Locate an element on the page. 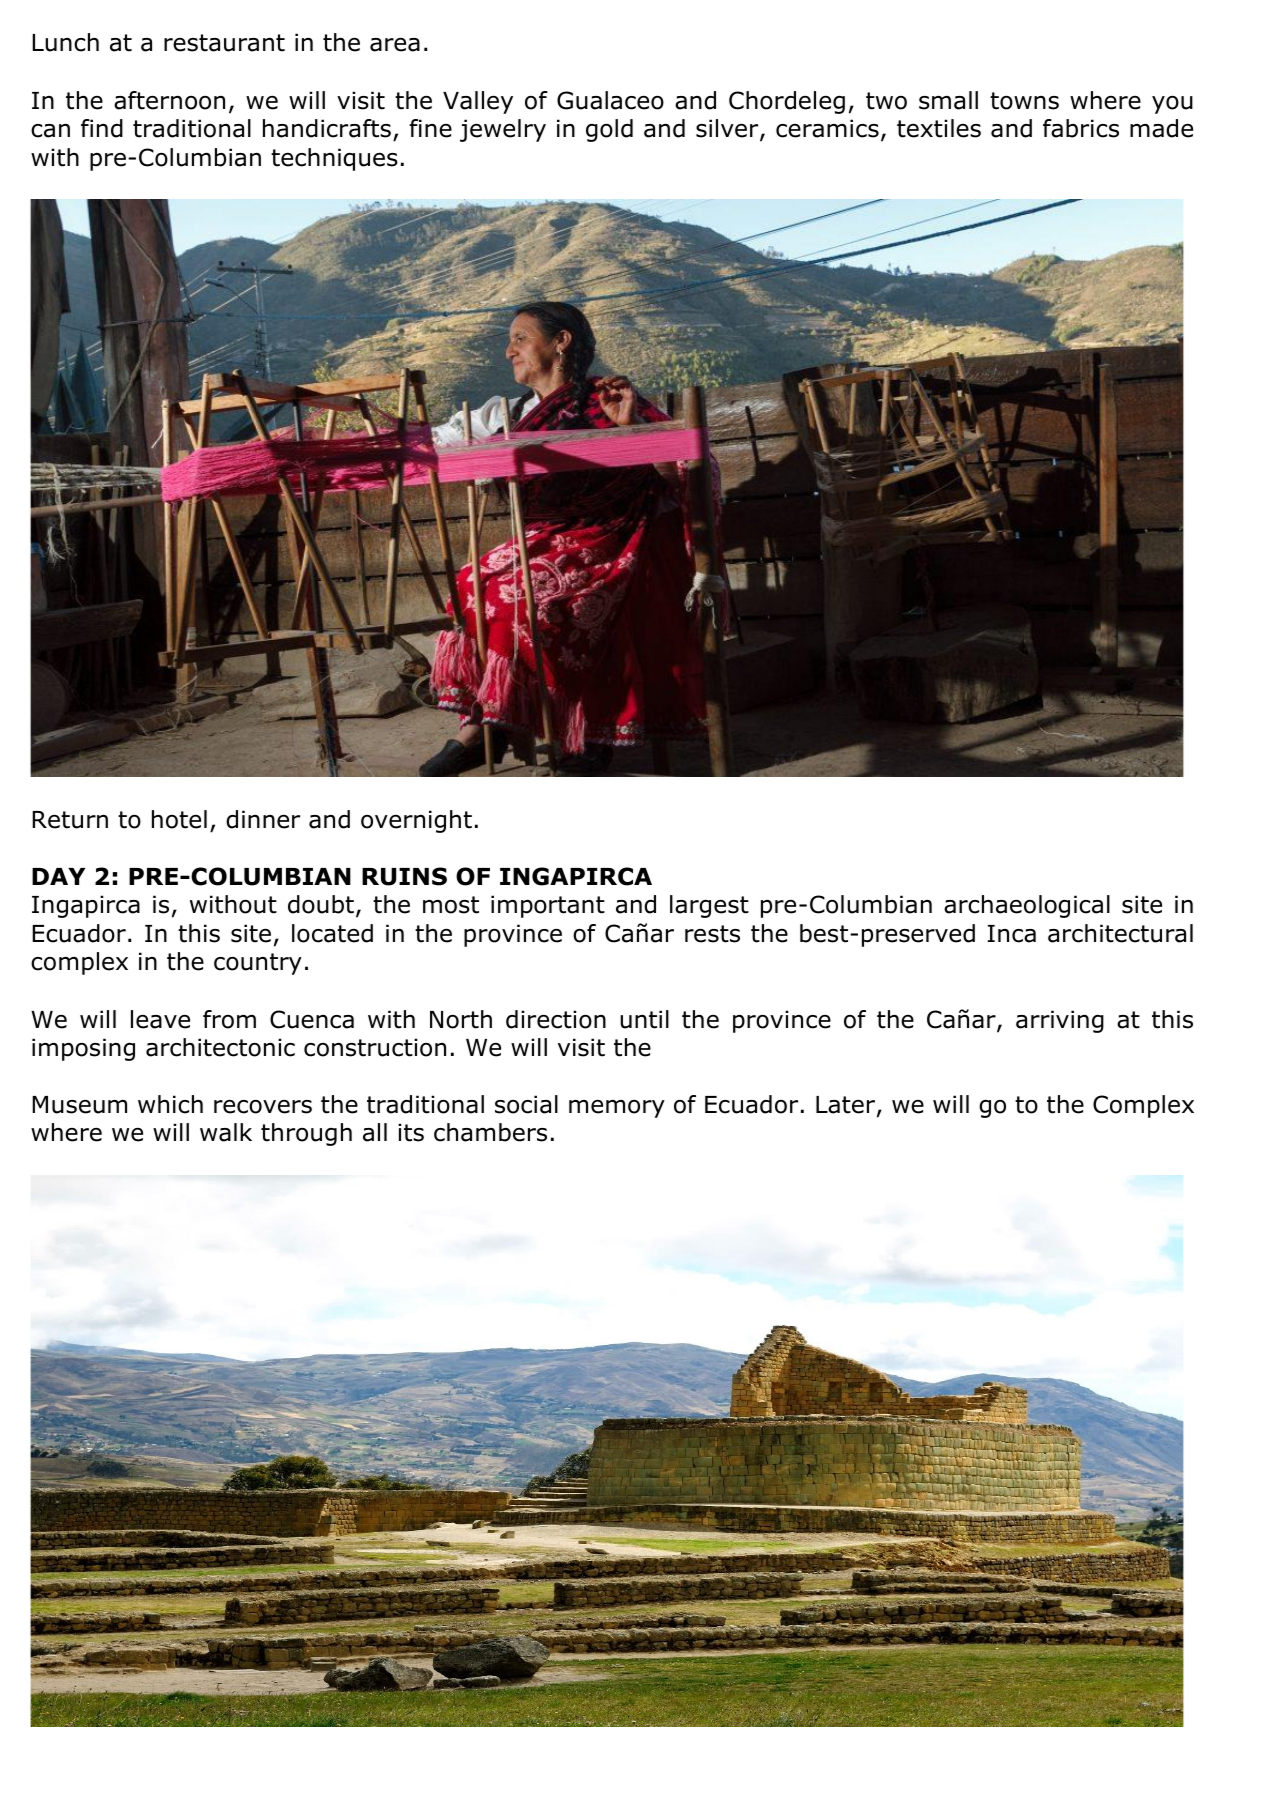 The image size is (1270, 1797). hotel is located at coordinates (179, 819).
